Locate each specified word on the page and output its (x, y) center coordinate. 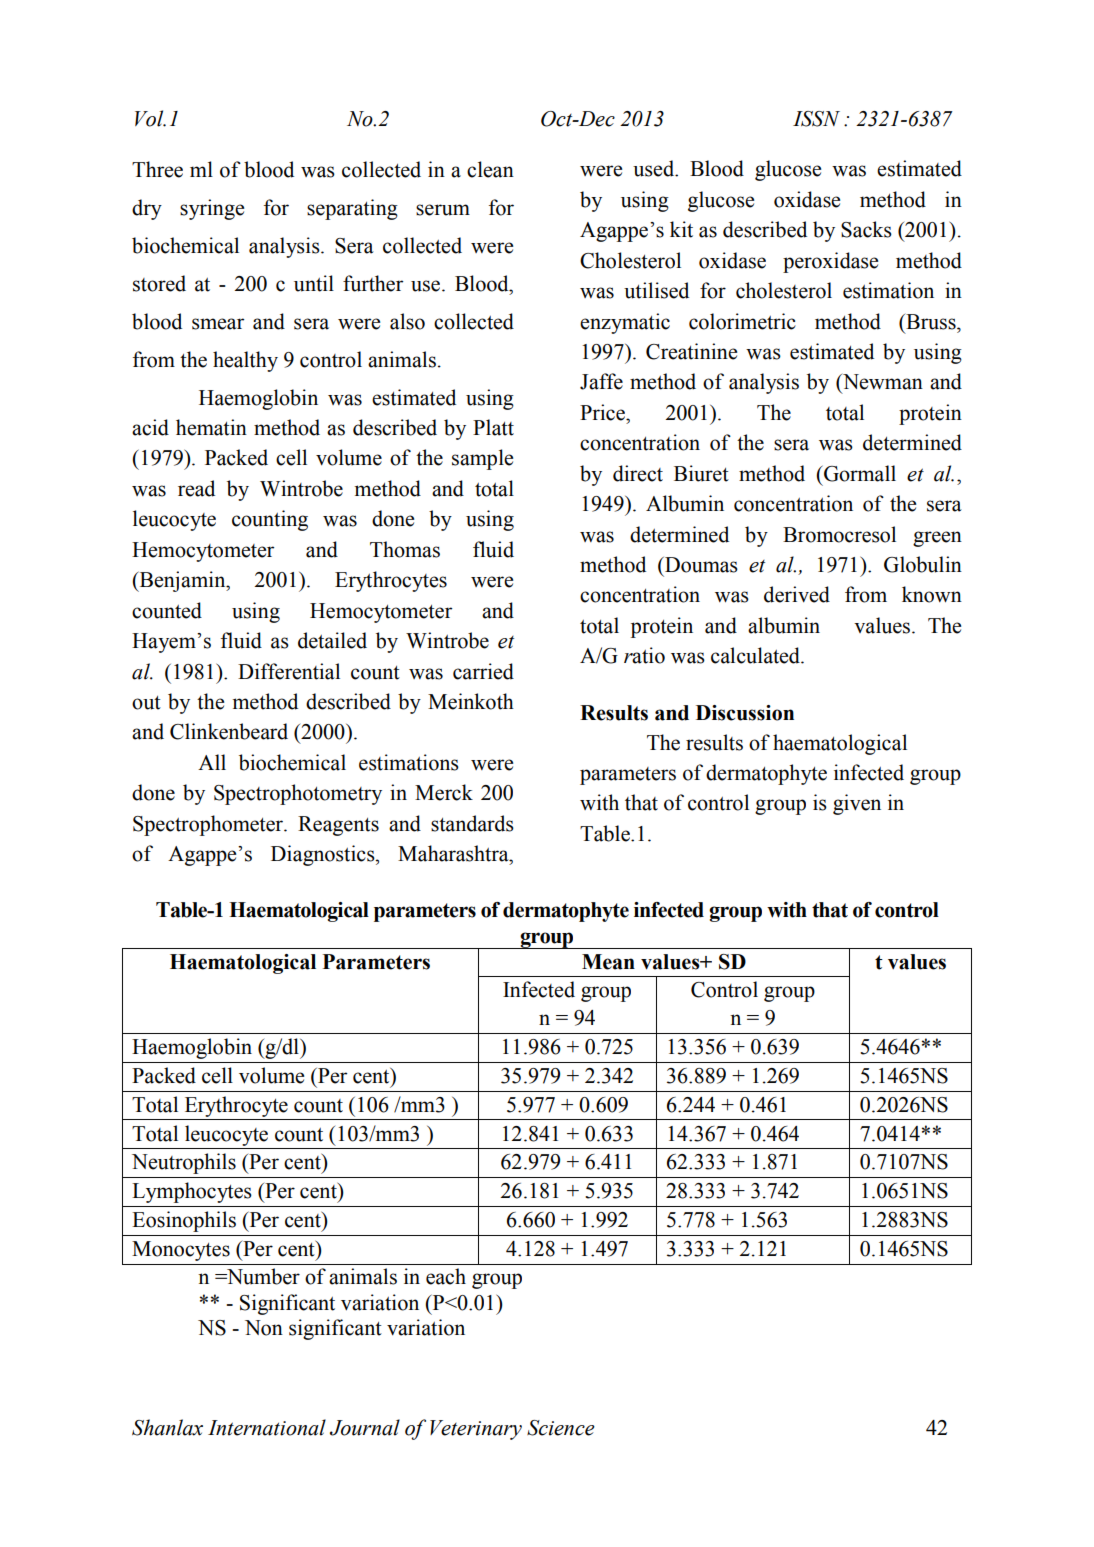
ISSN (816, 119)
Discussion (745, 713)
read (196, 488)
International (267, 1427)
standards (472, 823)
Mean (608, 962)
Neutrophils (184, 1163)
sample (482, 459)
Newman (882, 382)
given (857, 804)
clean (490, 169)
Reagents (338, 826)
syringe (212, 209)
